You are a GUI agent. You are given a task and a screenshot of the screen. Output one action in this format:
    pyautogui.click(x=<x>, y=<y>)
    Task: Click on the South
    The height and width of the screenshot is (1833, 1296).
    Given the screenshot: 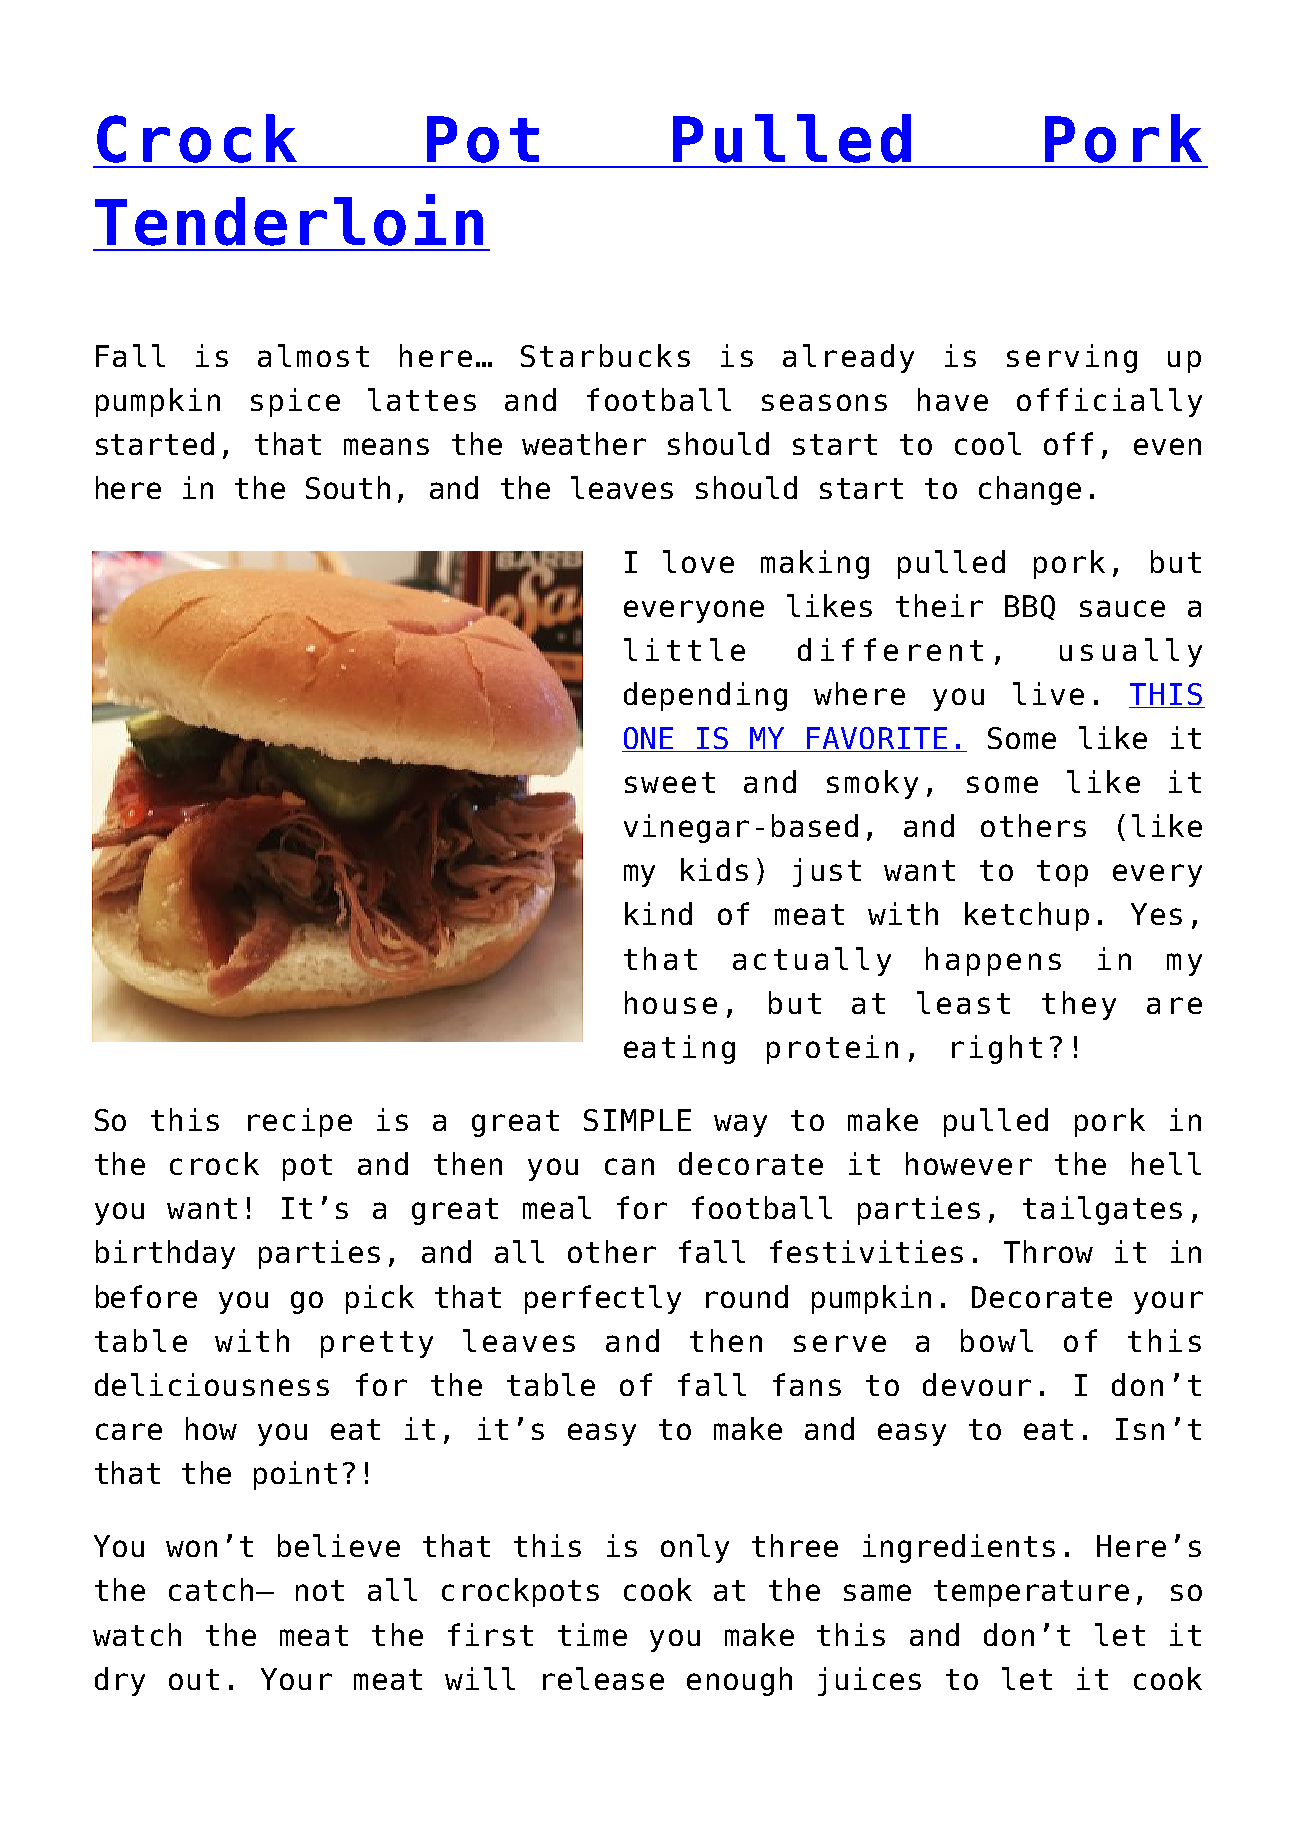 What is the action you would take?
    pyautogui.click(x=348, y=487)
